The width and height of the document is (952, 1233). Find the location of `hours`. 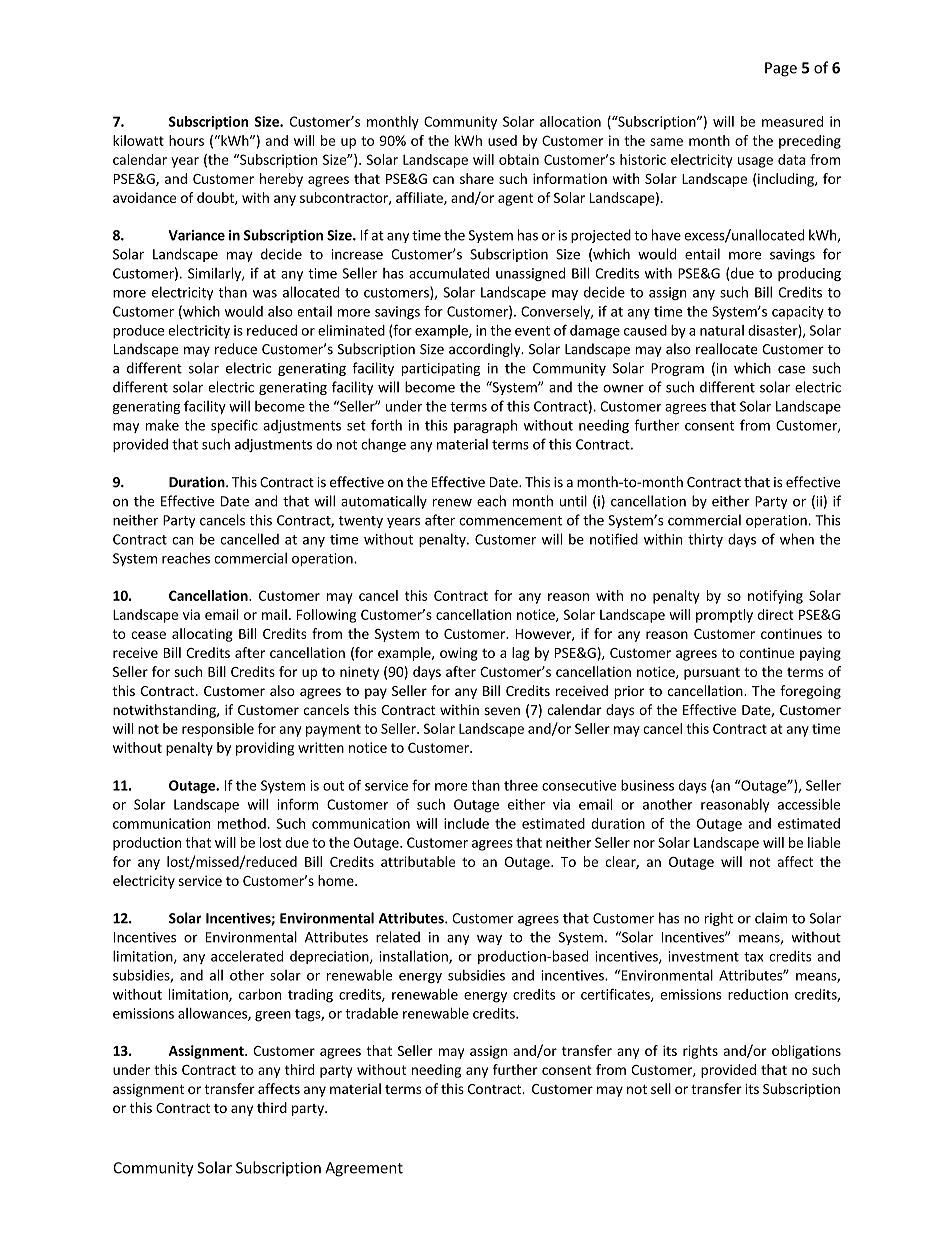

hours is located at coordinates (186, 140).
